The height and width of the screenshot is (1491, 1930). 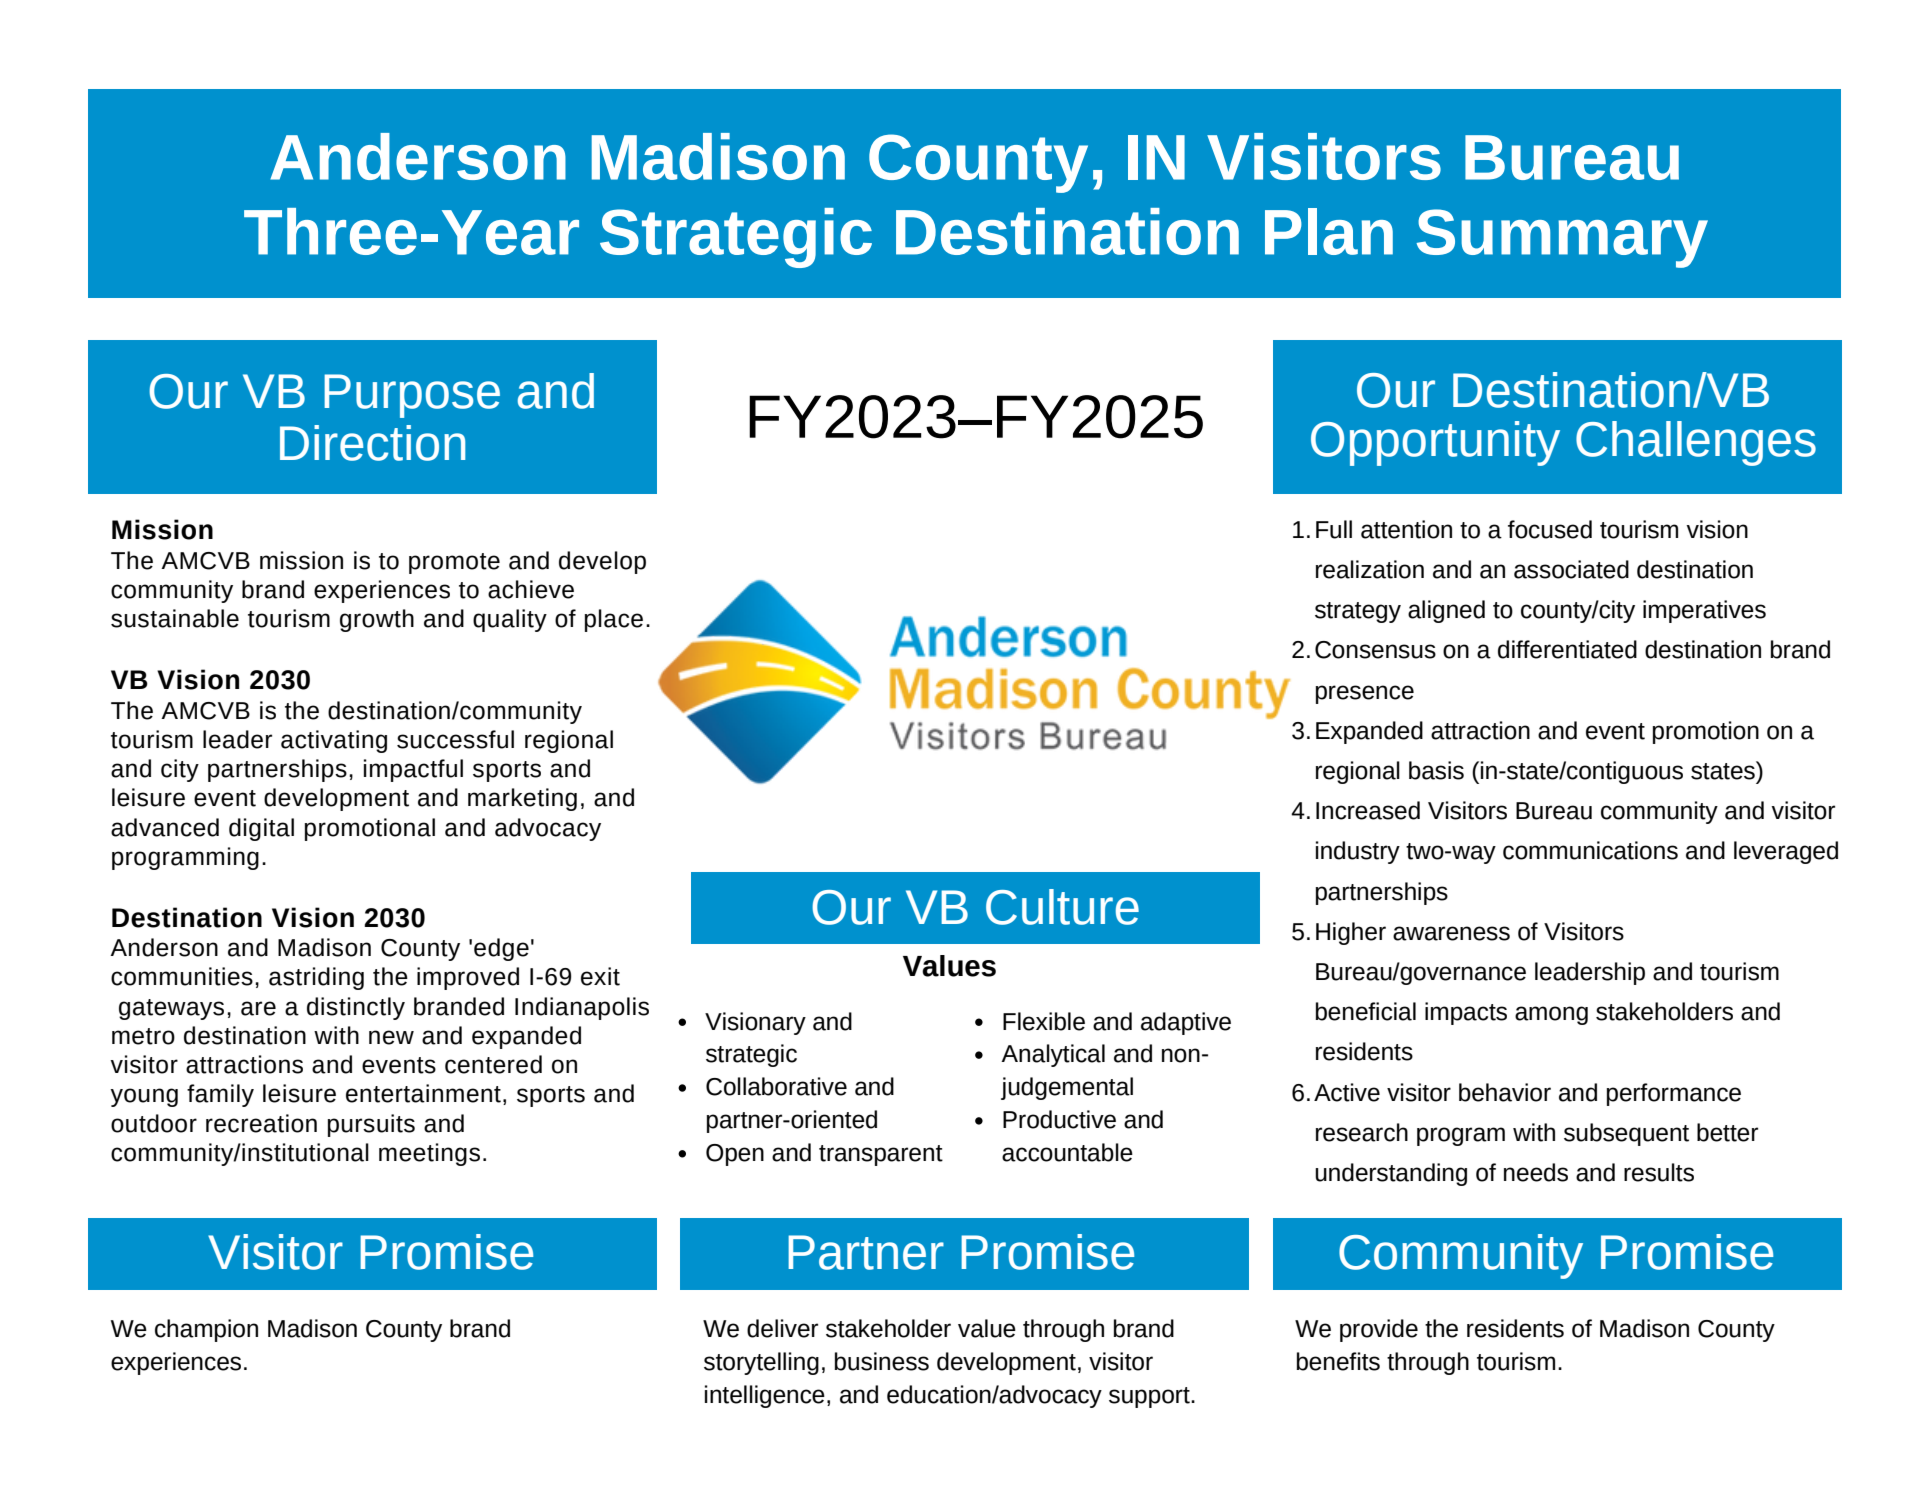 What do you see at coordinates (261, 829) in the screenshot?
I see `digital` at bounding box center [261, 829].
